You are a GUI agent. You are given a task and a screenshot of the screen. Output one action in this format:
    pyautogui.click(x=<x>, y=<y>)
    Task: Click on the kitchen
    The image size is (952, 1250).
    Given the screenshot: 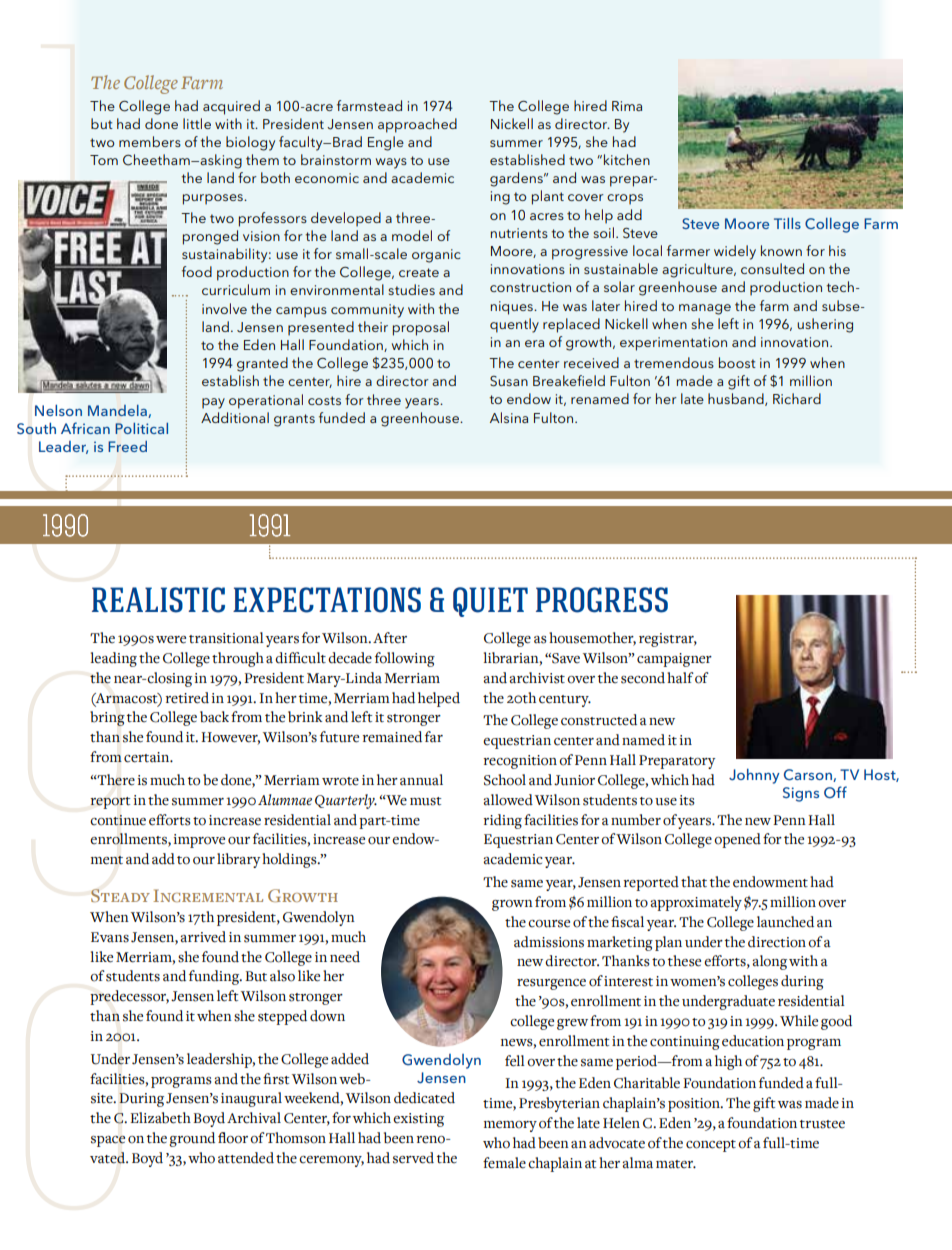 What is the action you would take?
    pyautogui.click(x=627, y=159)
